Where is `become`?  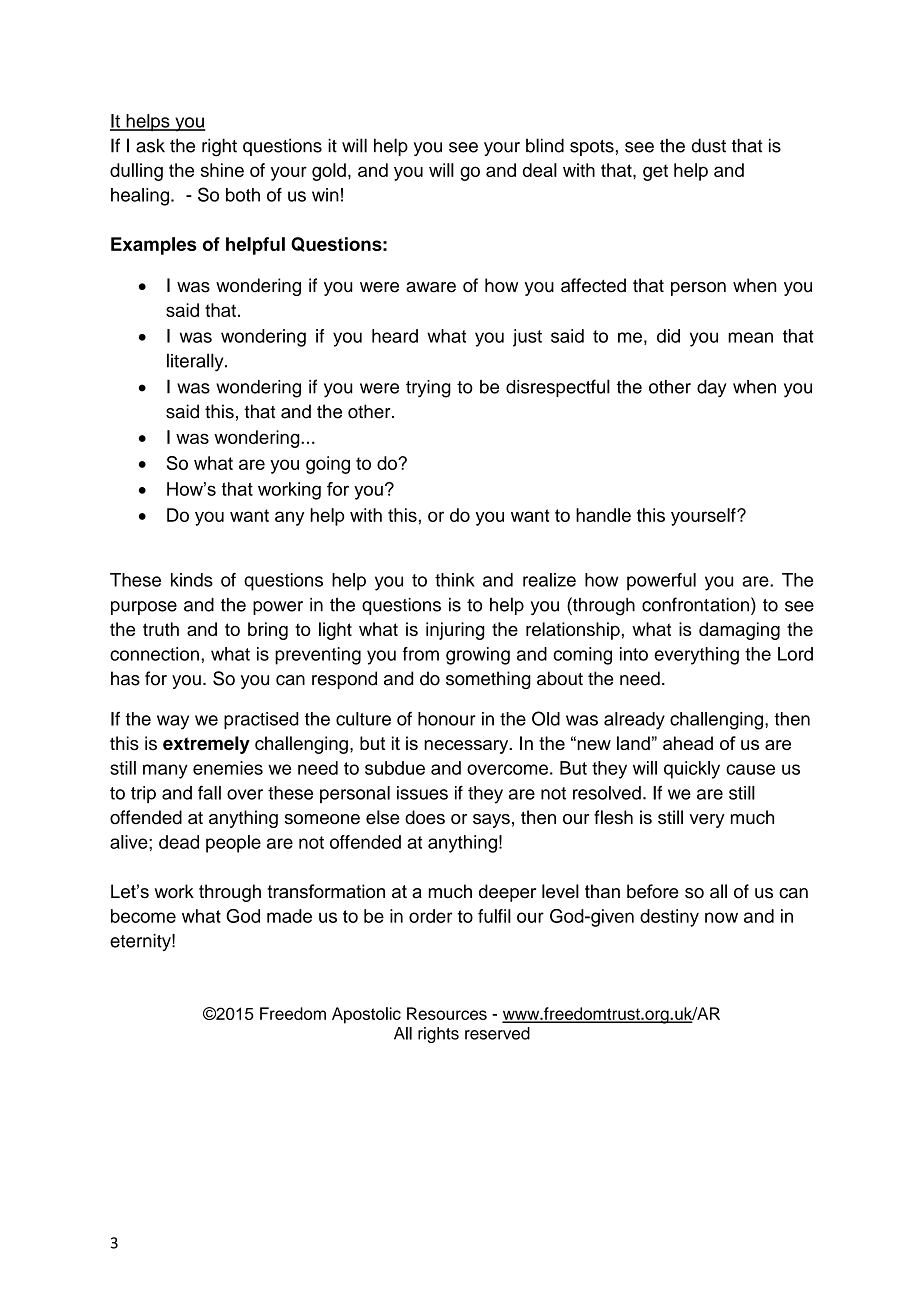
become is located at coordinates (143, 916).
